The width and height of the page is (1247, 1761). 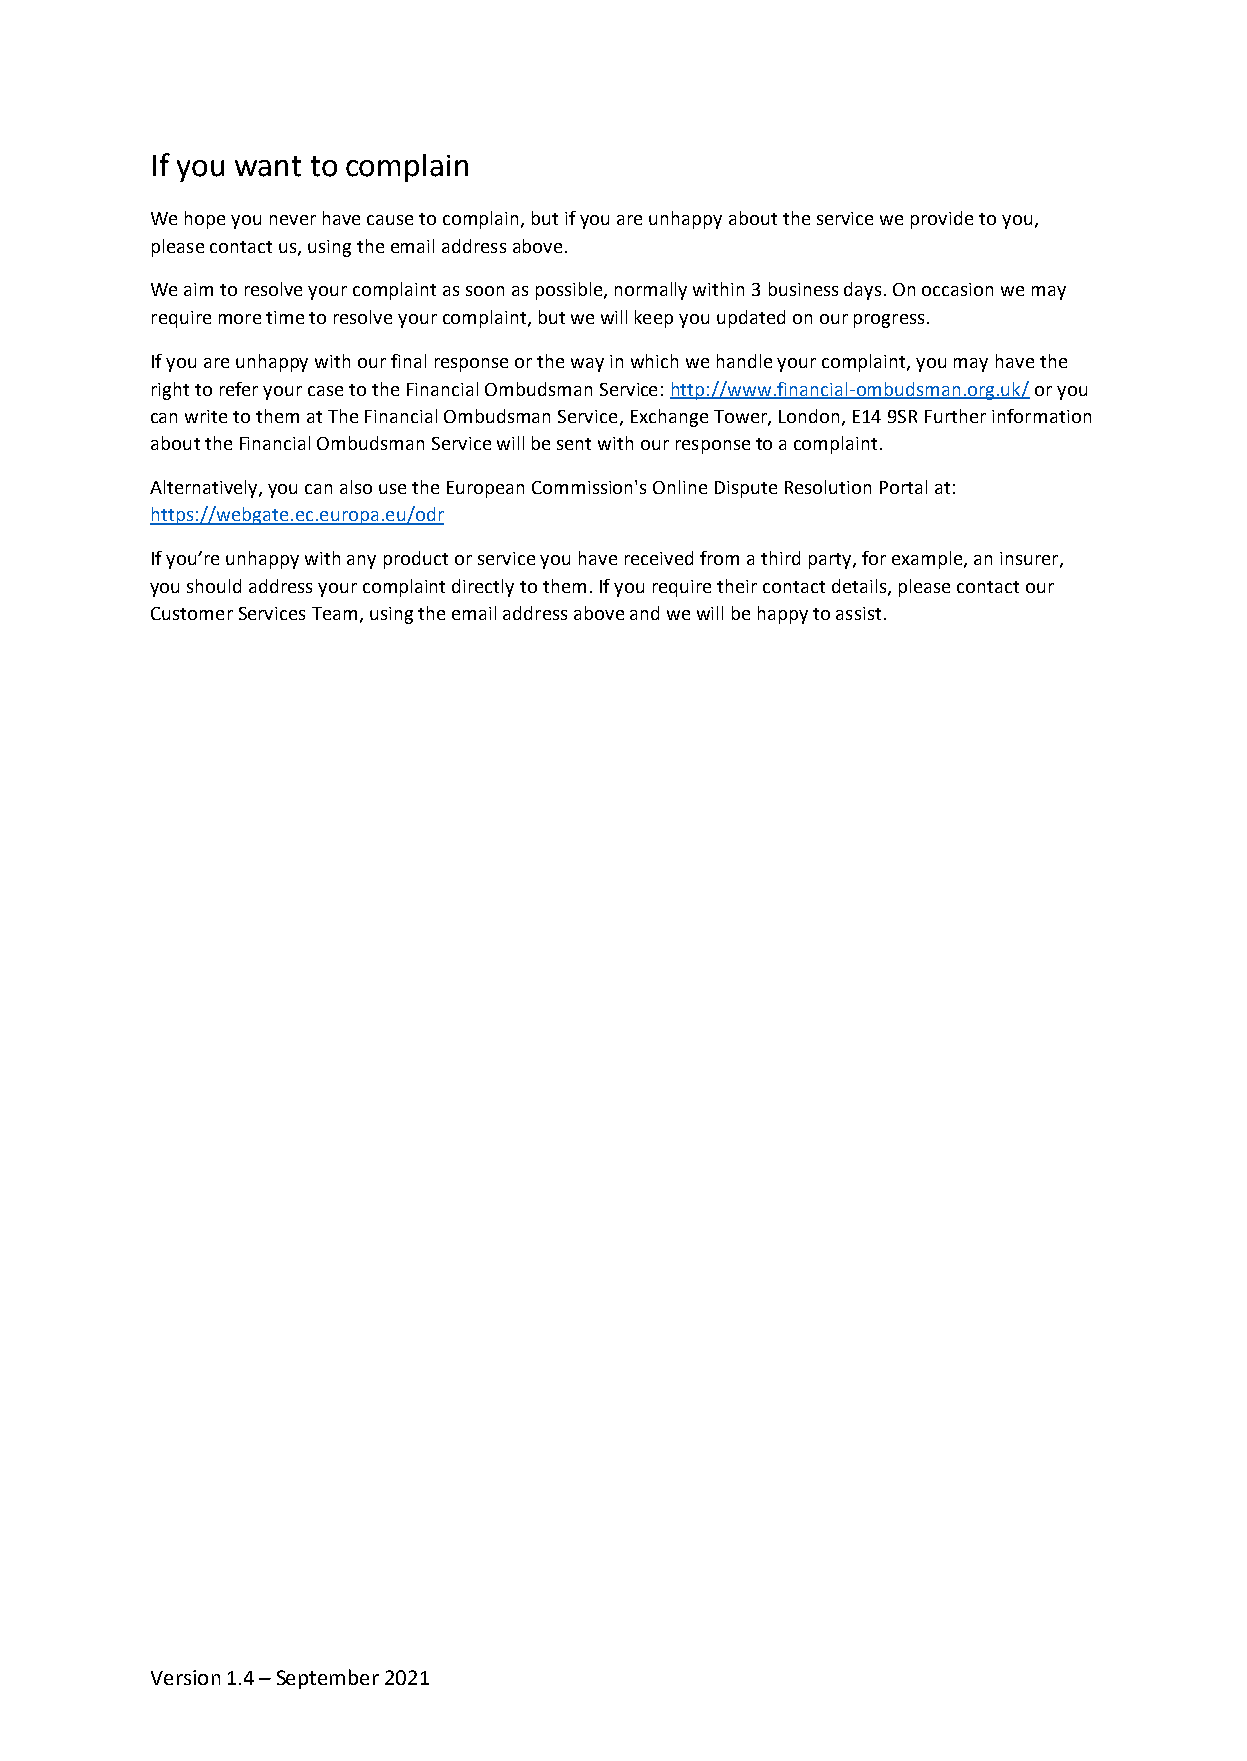 What do you see at coordinates (293, 220) in the page?
I see `never` at bounding box center [293, 220].
